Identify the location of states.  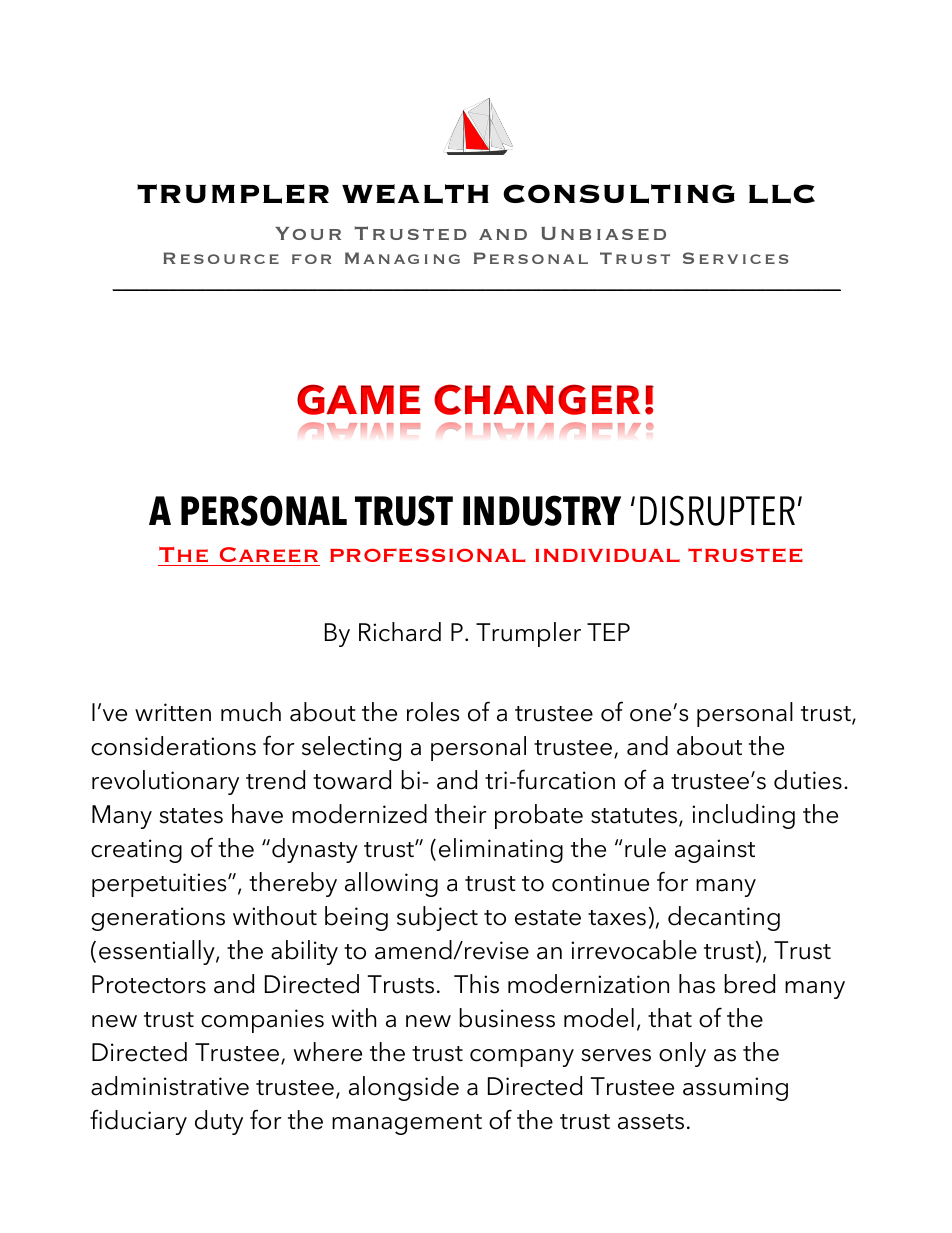
(191, 816).
